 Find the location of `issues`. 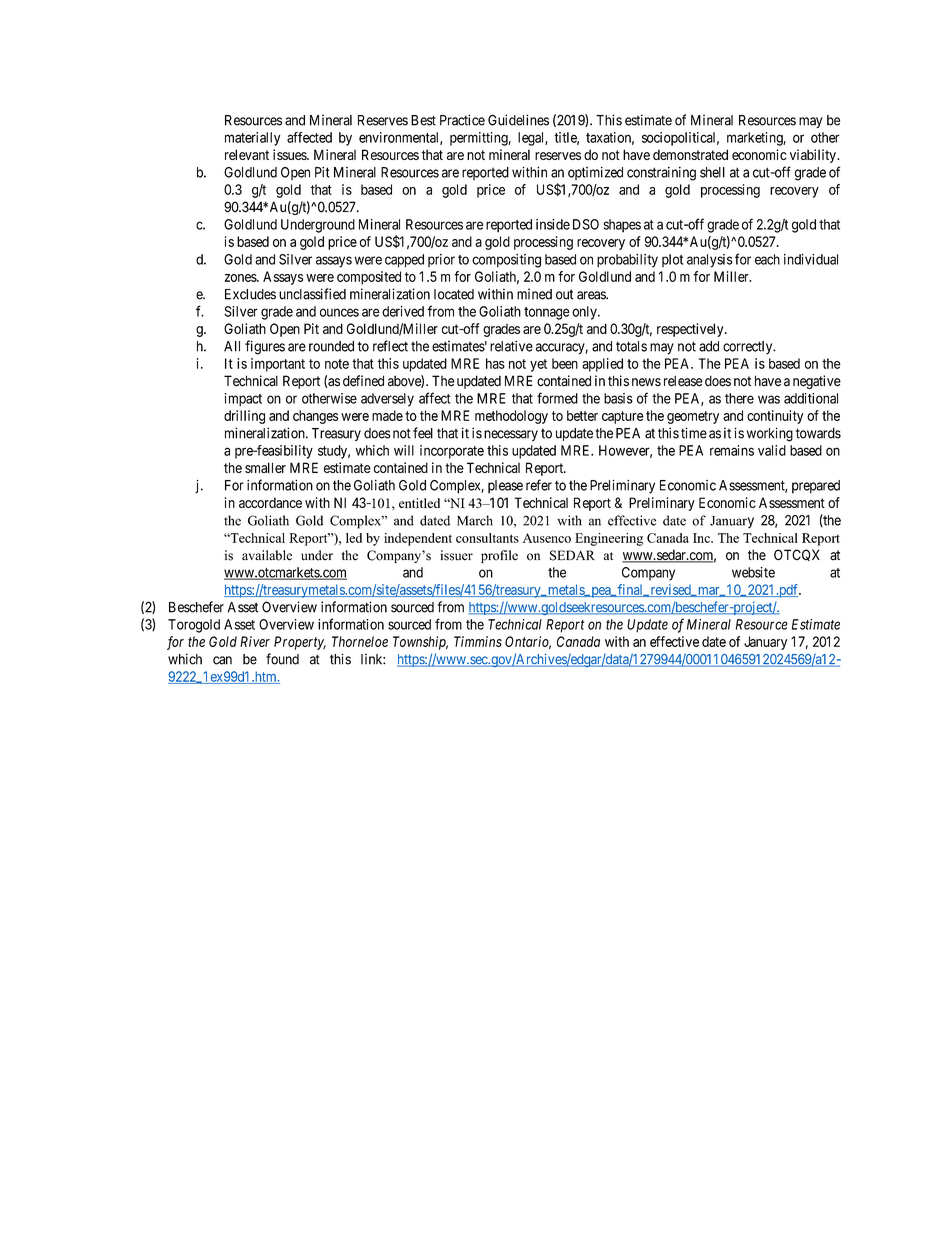

issues is located at coordinates (290, 154).
